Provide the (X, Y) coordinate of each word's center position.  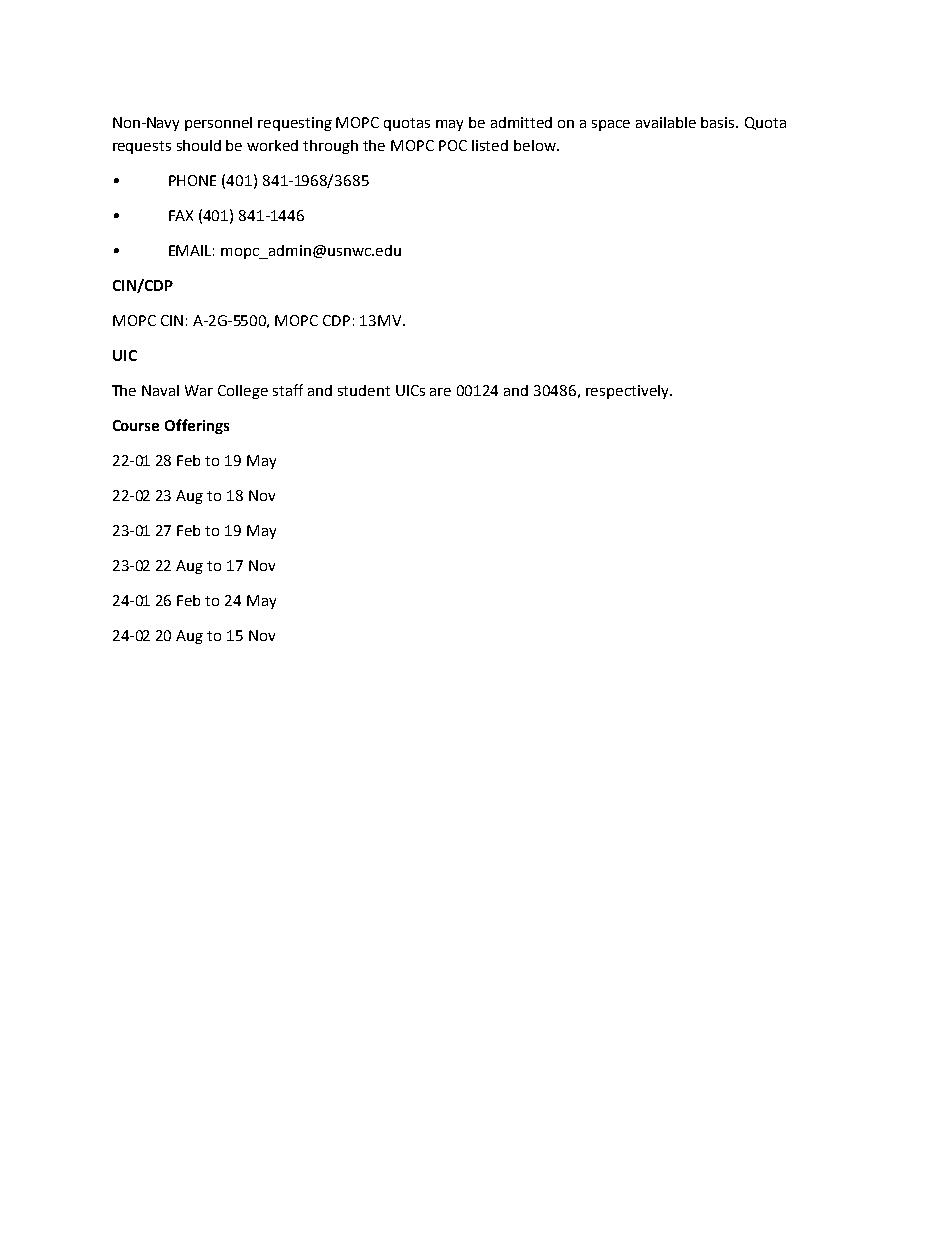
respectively (628, 392)
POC (453, 145)
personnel (218, 124)
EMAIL (191, 250)
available (666, 122)
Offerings (197, 426)
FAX (181, 215)
